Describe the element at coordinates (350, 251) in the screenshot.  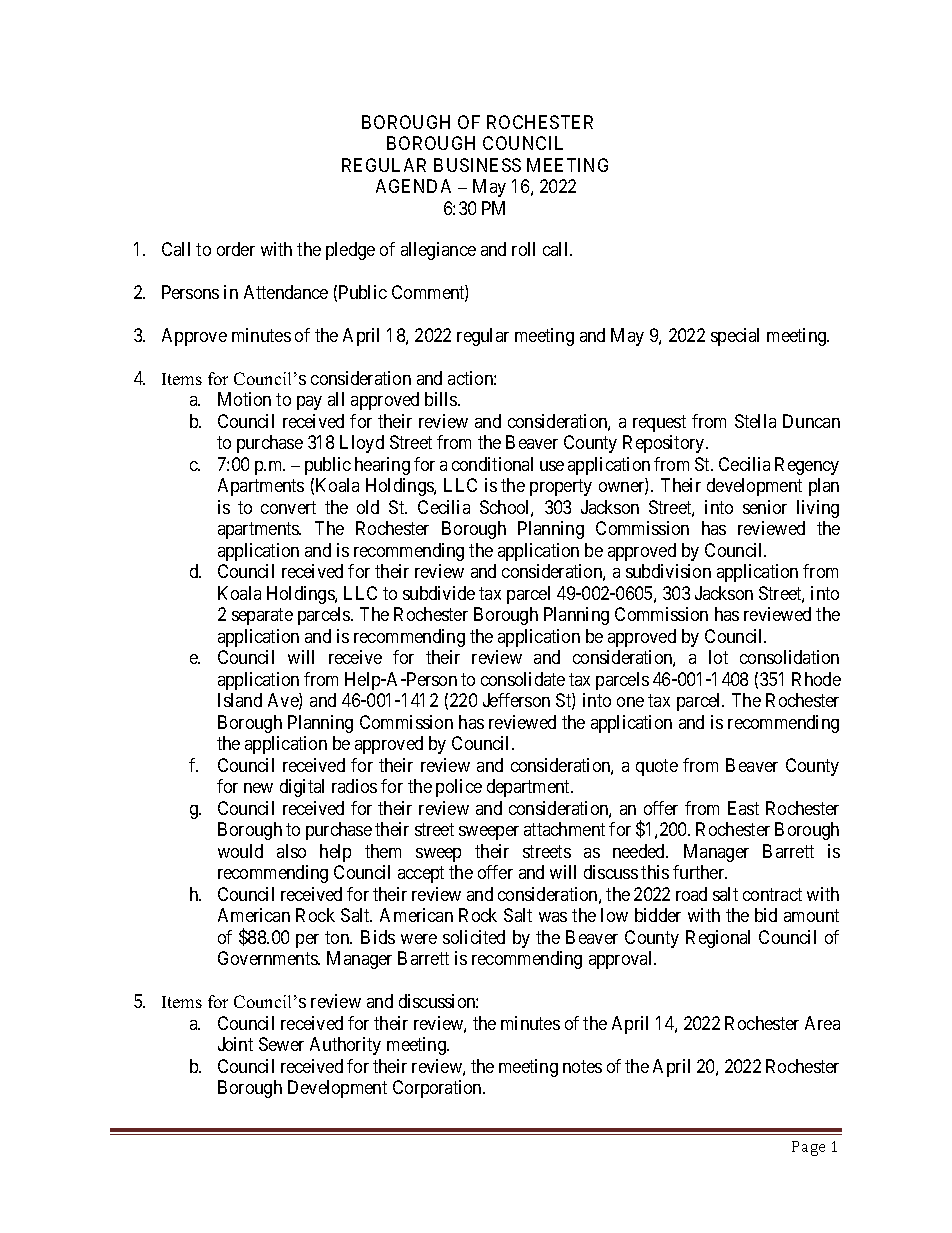
I see `pledge` at that location.
